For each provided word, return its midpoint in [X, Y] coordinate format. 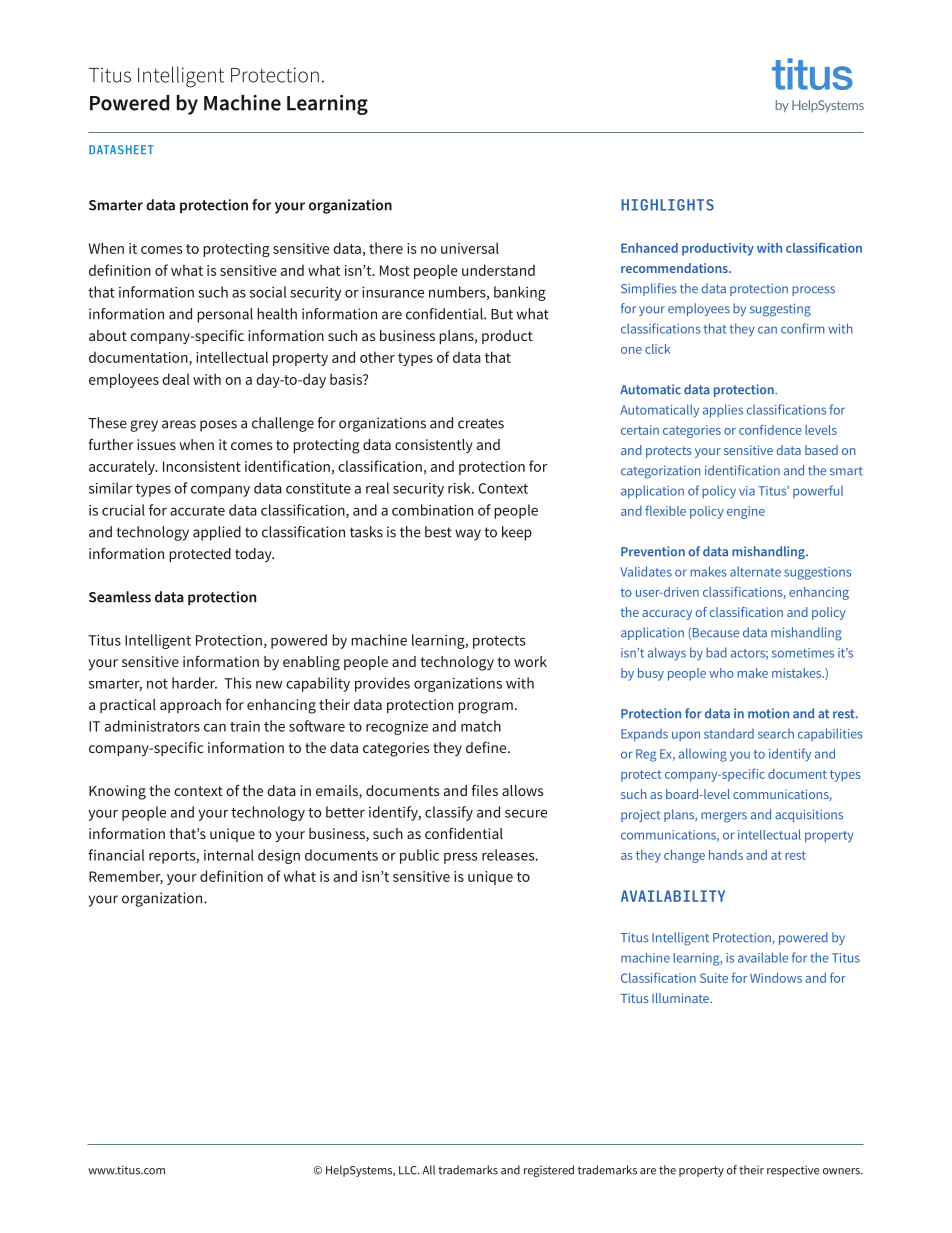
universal [470, 248]
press [461, 858]
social [268, 292]
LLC [409, 1170]
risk [460, 488]
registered [549, 1171]
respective [793, 1171]
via [747, 491]
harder [194, 683]
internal [229, 855]
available [763, 957]
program [485, 708]
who [721, 673]
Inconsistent [202, 466]
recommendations [675, 268]
